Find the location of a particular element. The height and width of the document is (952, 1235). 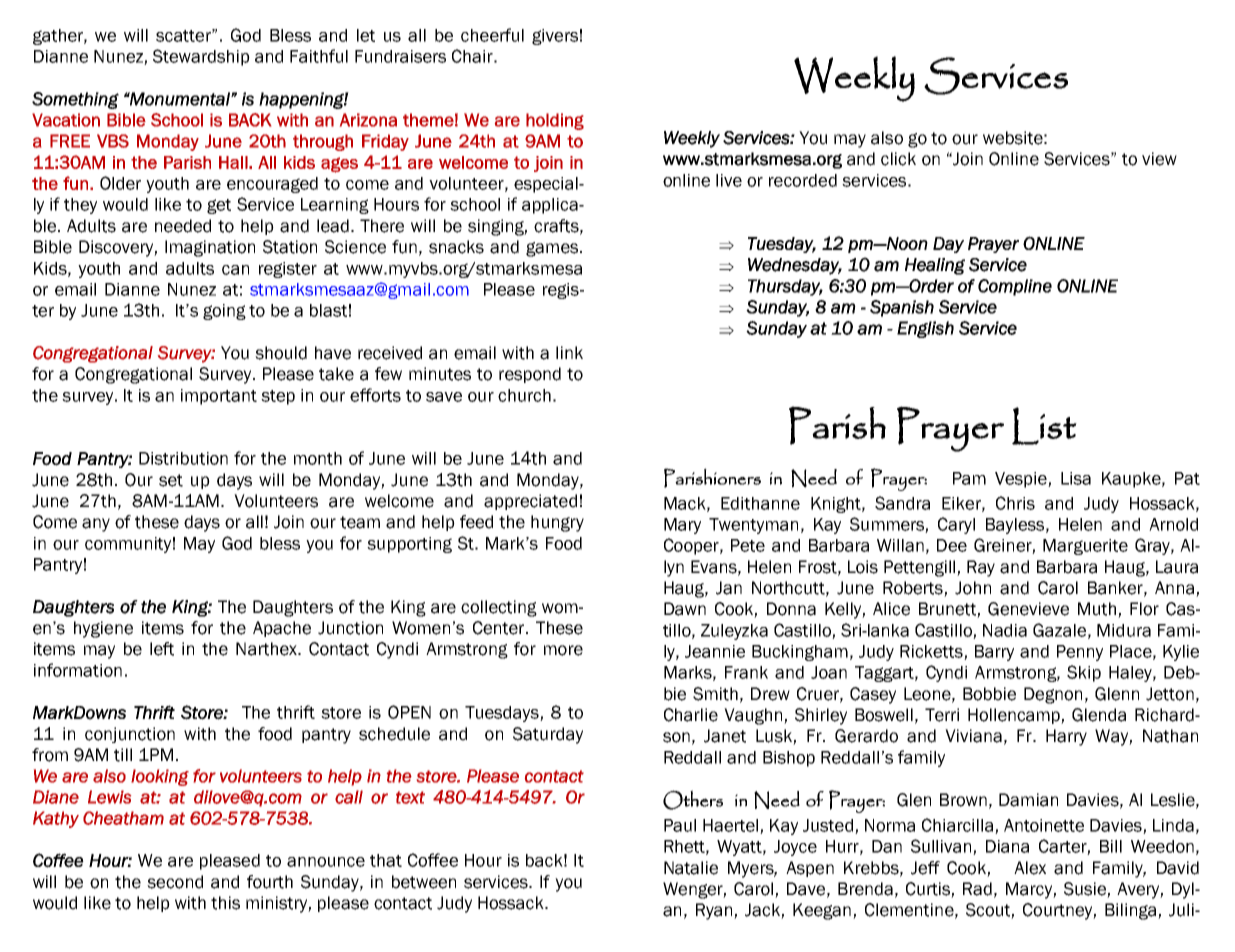

Harry is located at coordinates (1066, 737).
